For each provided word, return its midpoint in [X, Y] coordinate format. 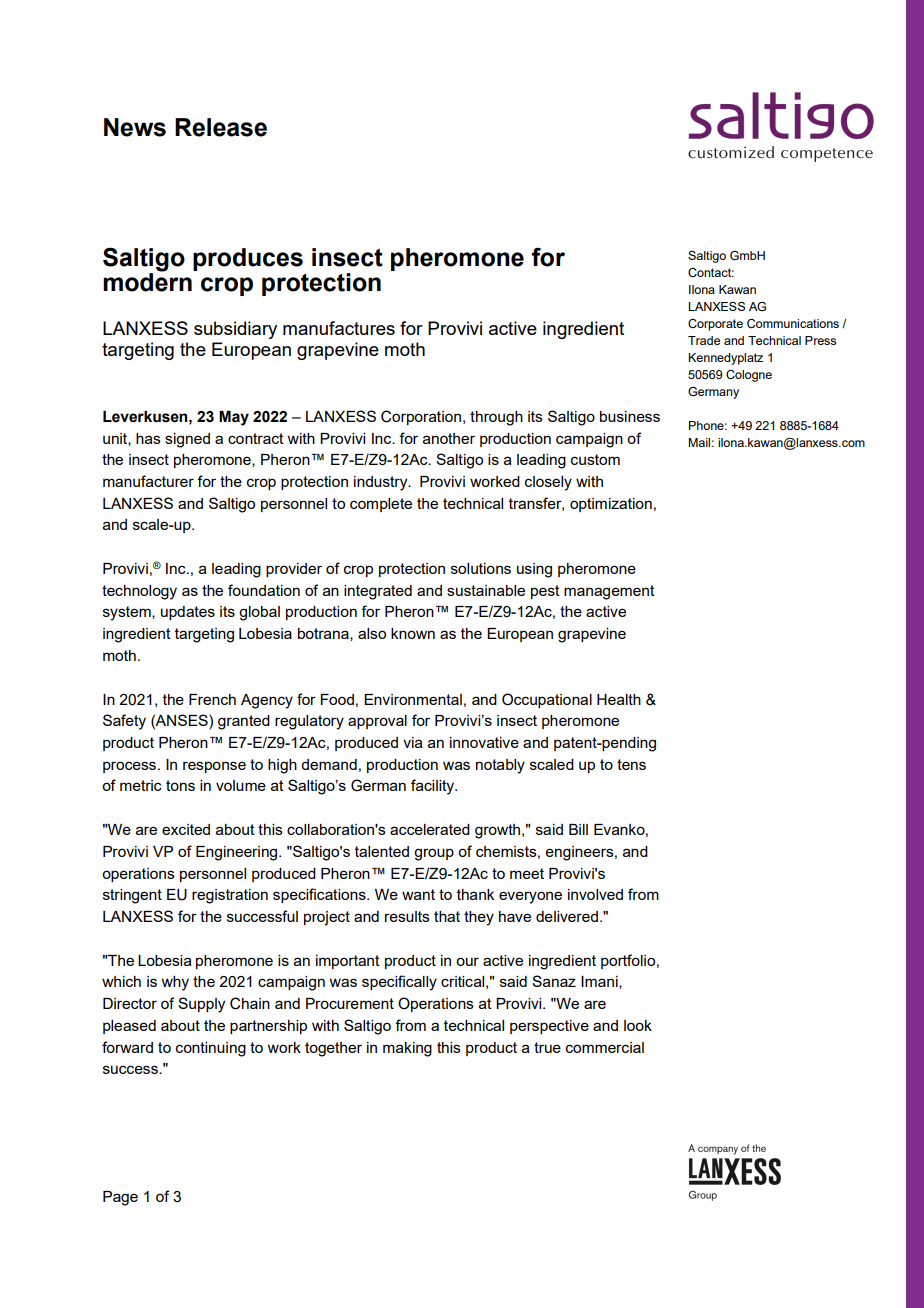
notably [500, 766]
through [496, 418]
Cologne [749, 376]
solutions [481, 568]
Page [120, 1198]
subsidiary [235, 330]
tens [631, 764]
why [175, 983]
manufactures [339, 328]
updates [188, 613]
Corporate [715, 325]
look [638, 1025]
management [609, 592]
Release [221, 127]
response [214, 767]
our [467, 961]
